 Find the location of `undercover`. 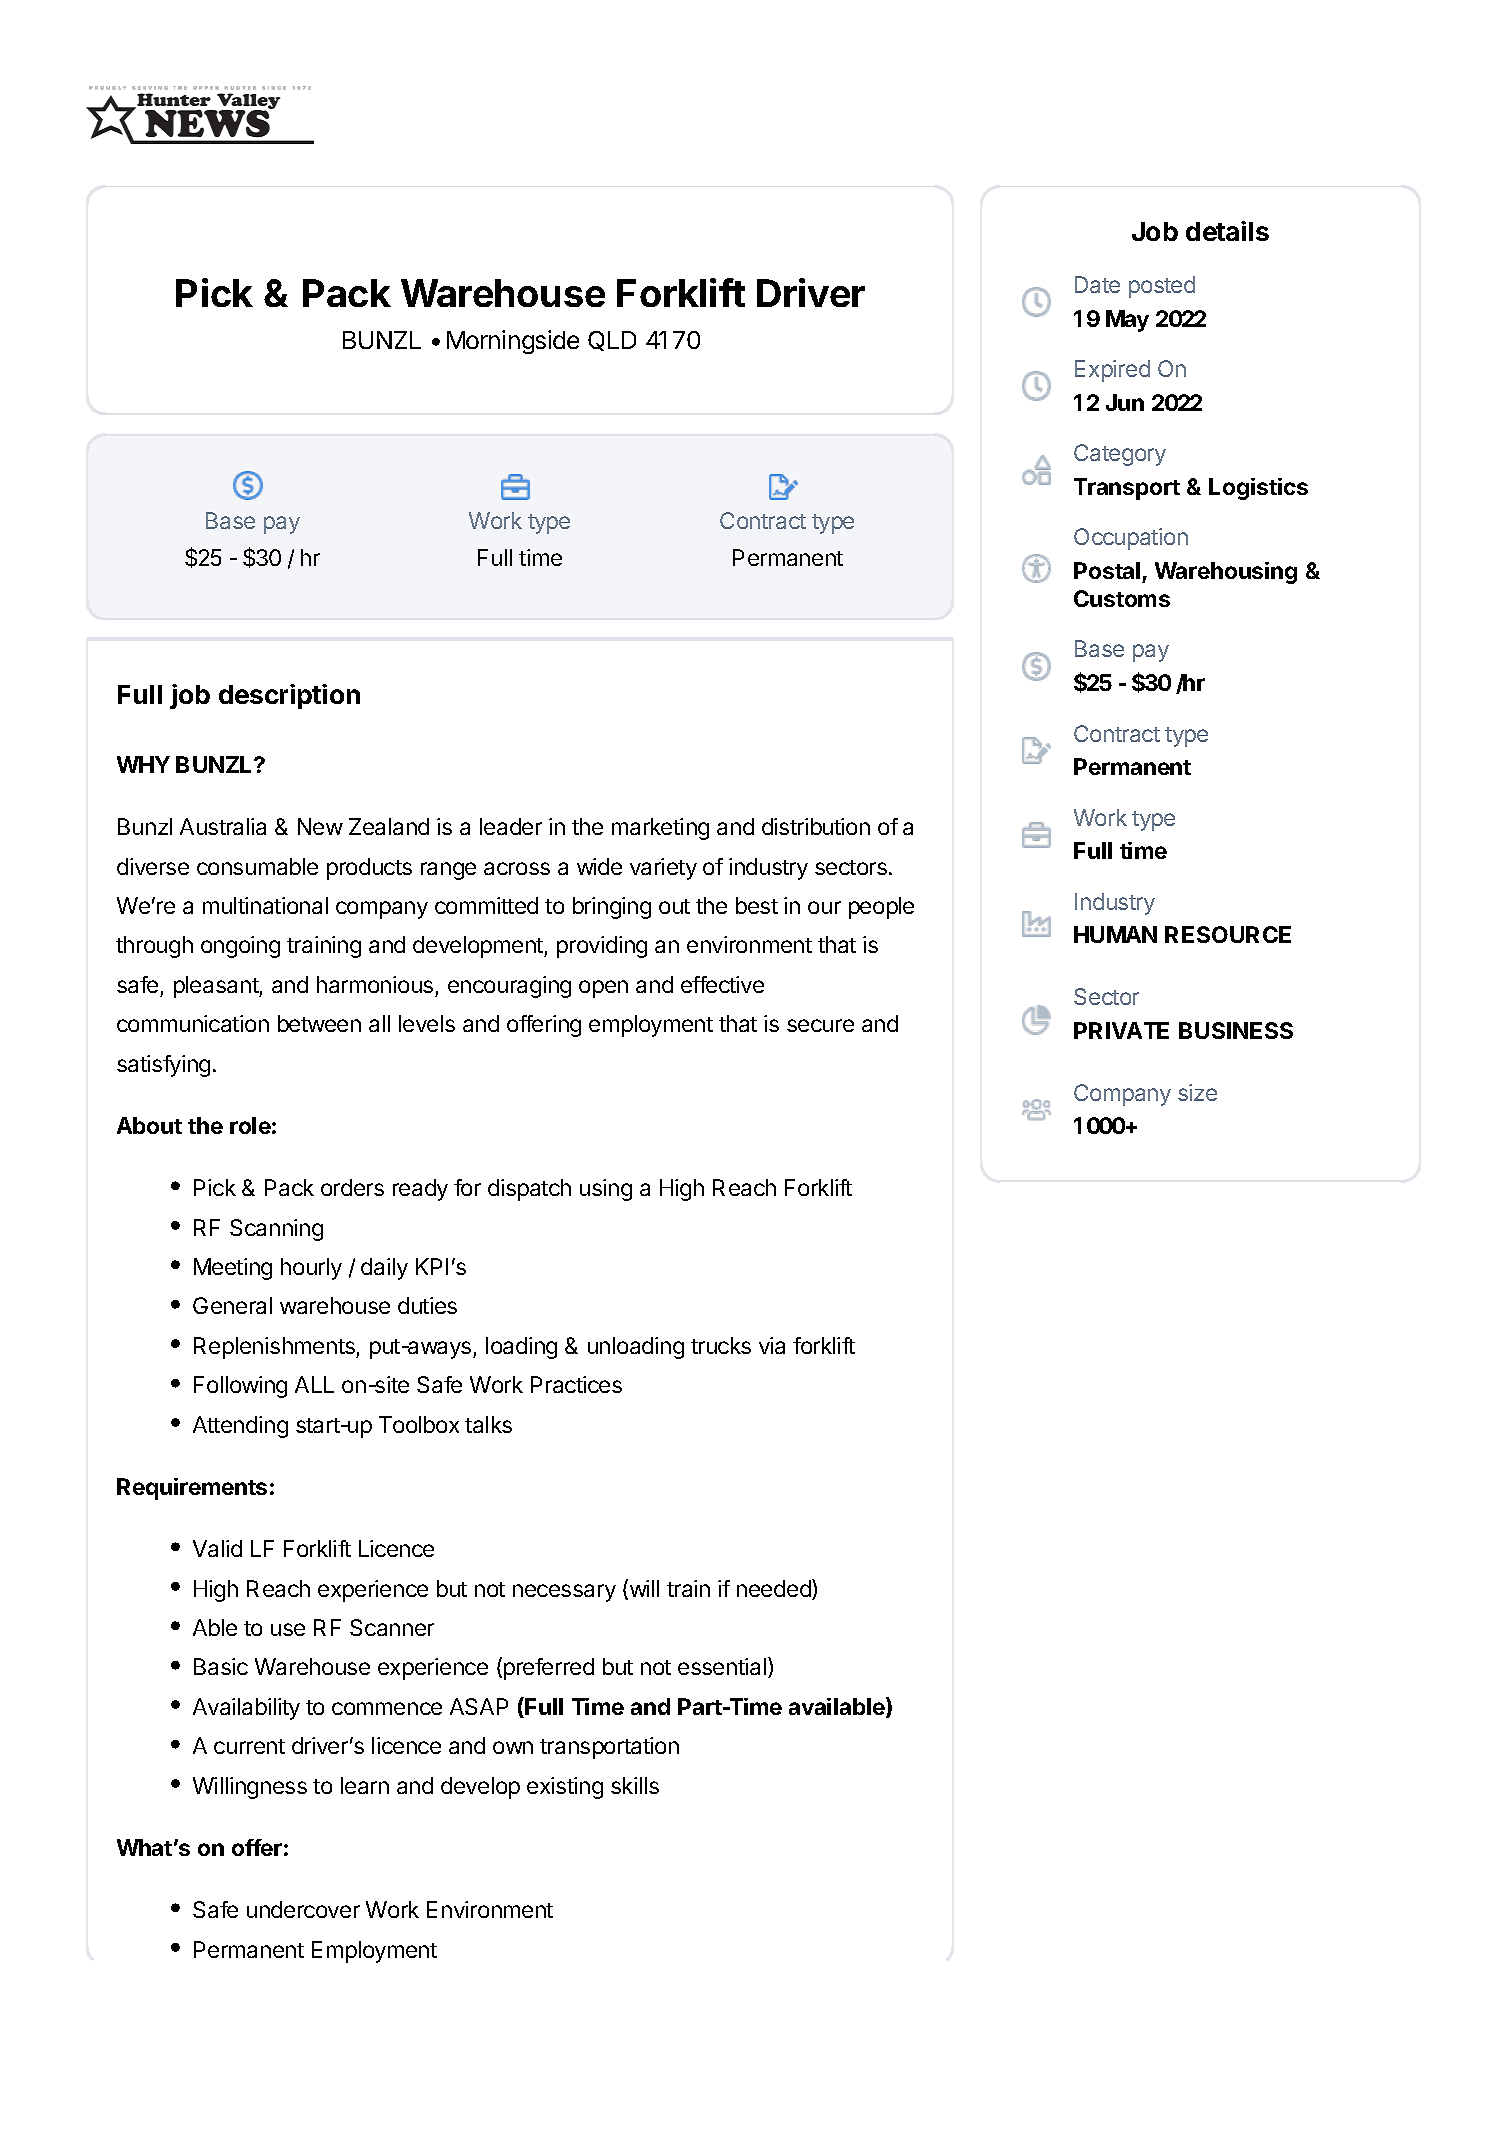

undercover is located at coordinates (303, 1909).
